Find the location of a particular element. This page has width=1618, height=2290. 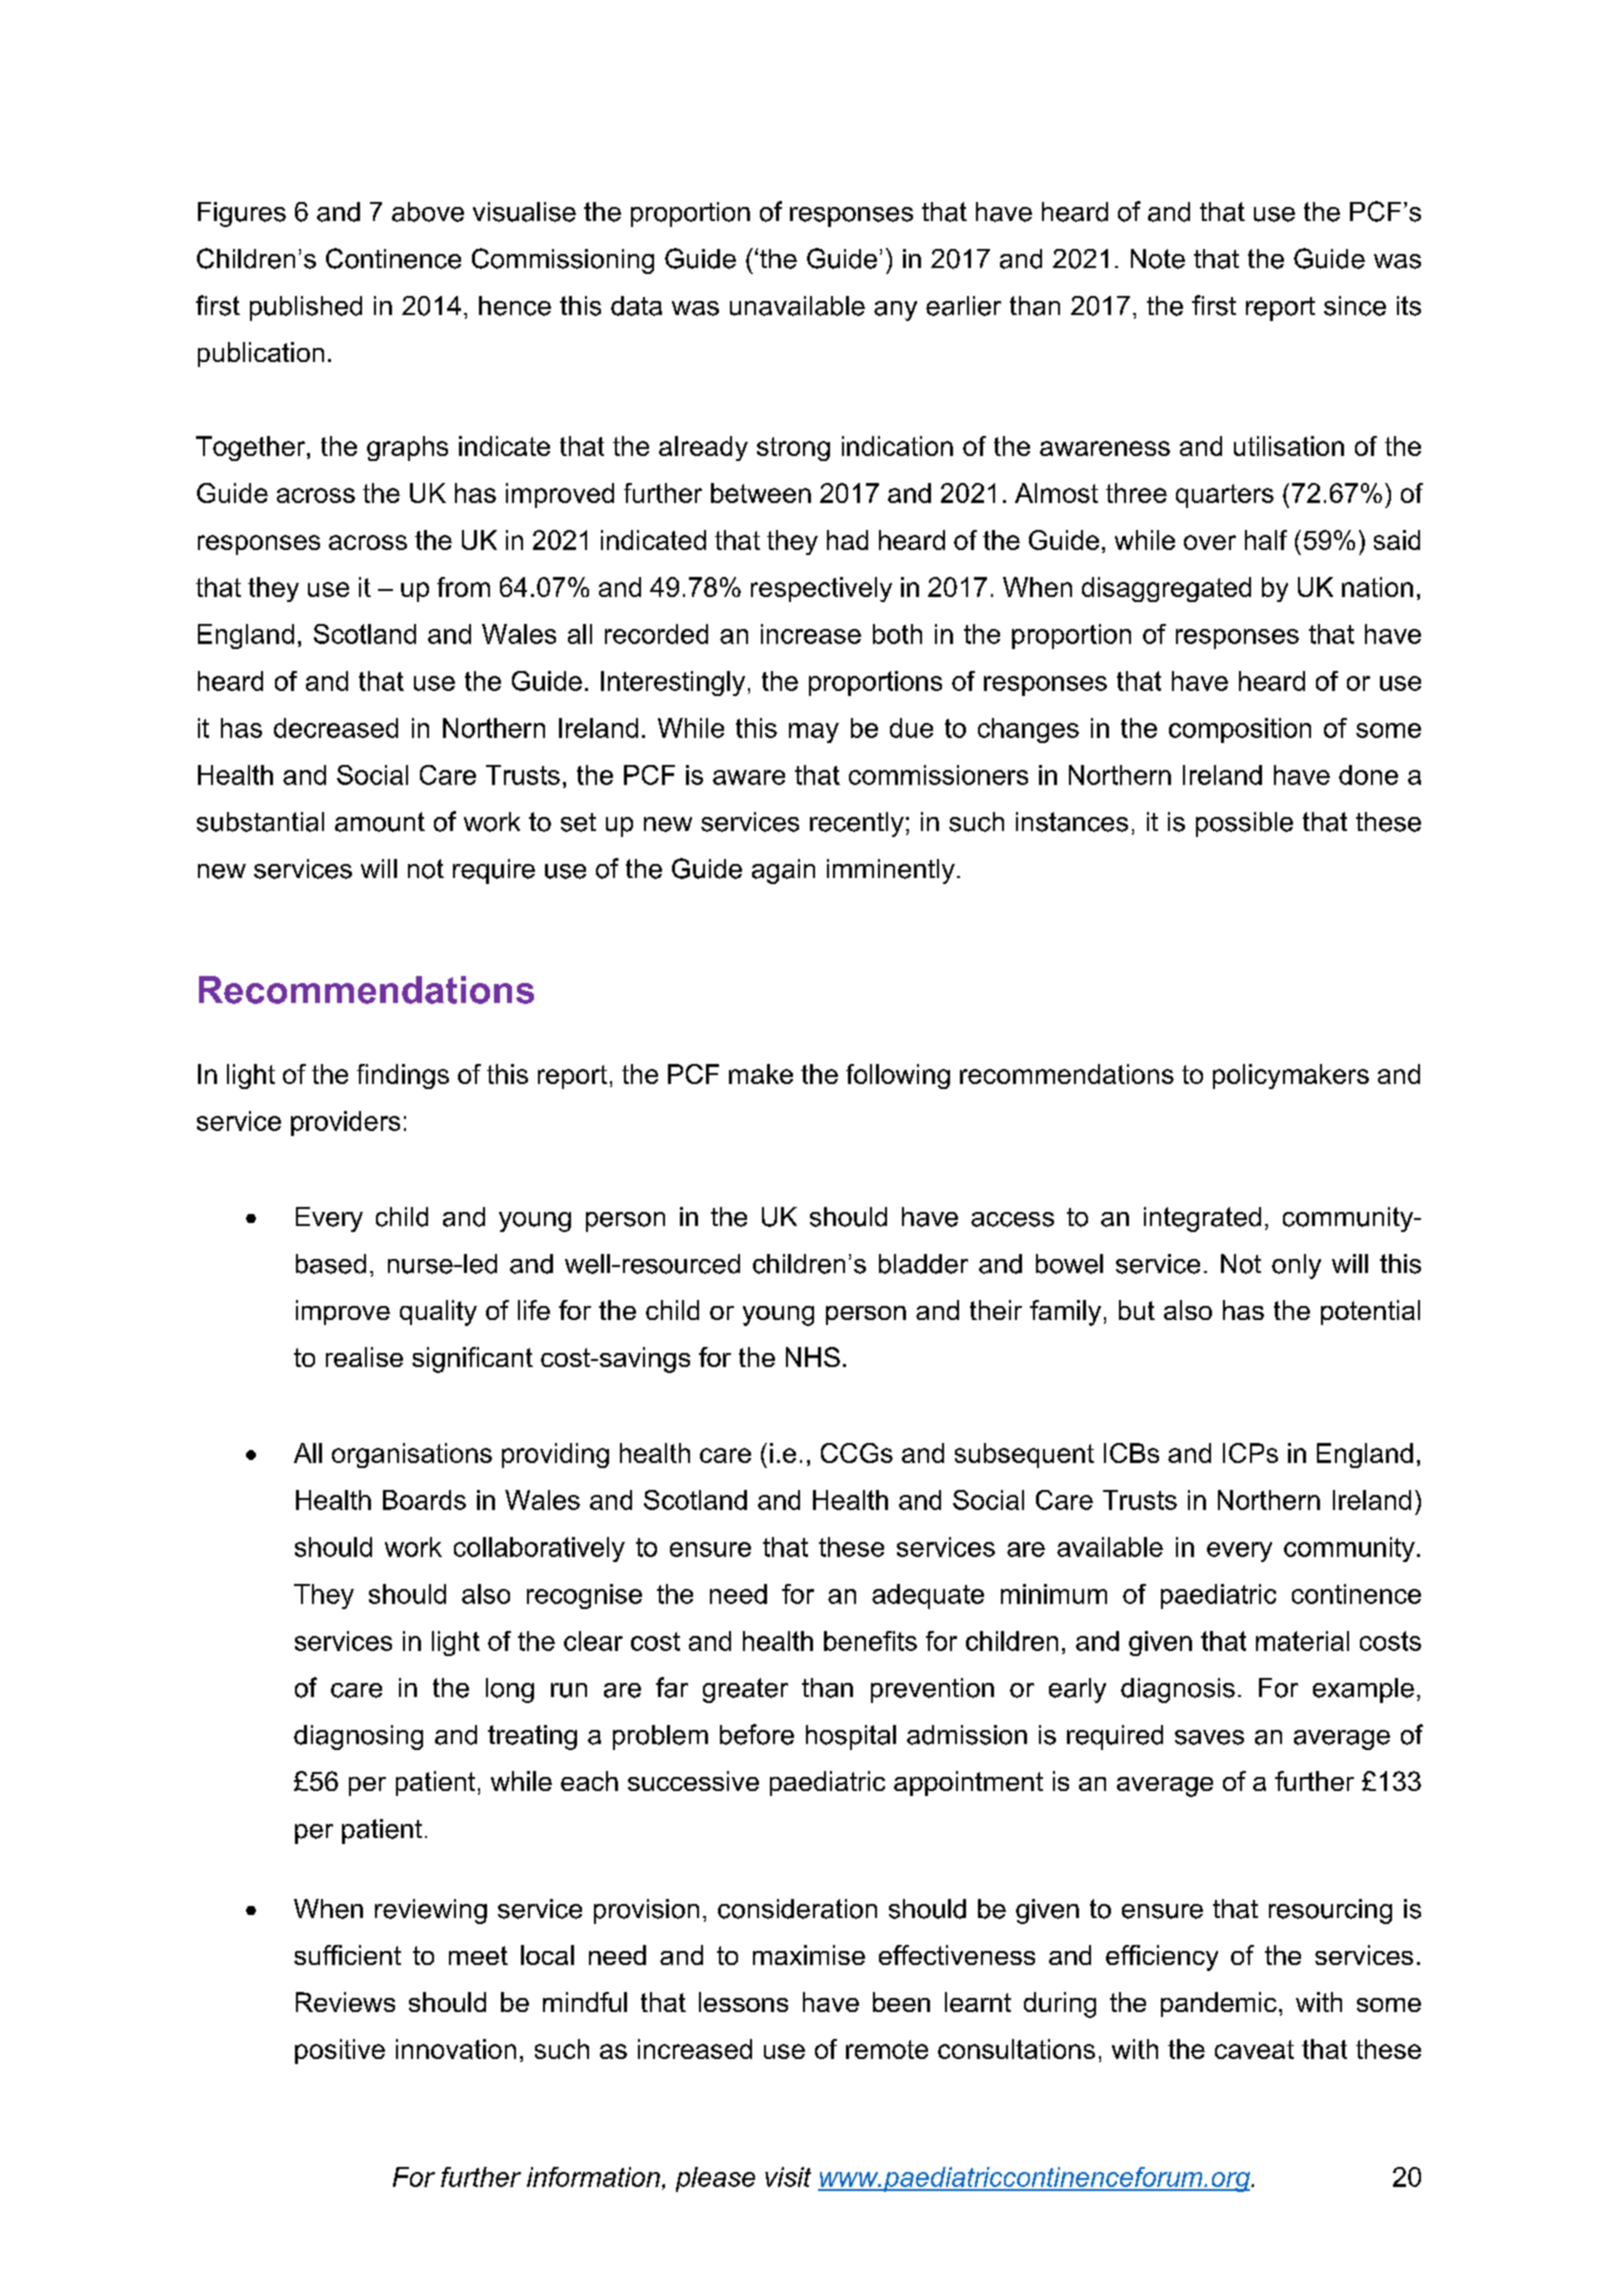

any is located at coordinates (895, 311).
